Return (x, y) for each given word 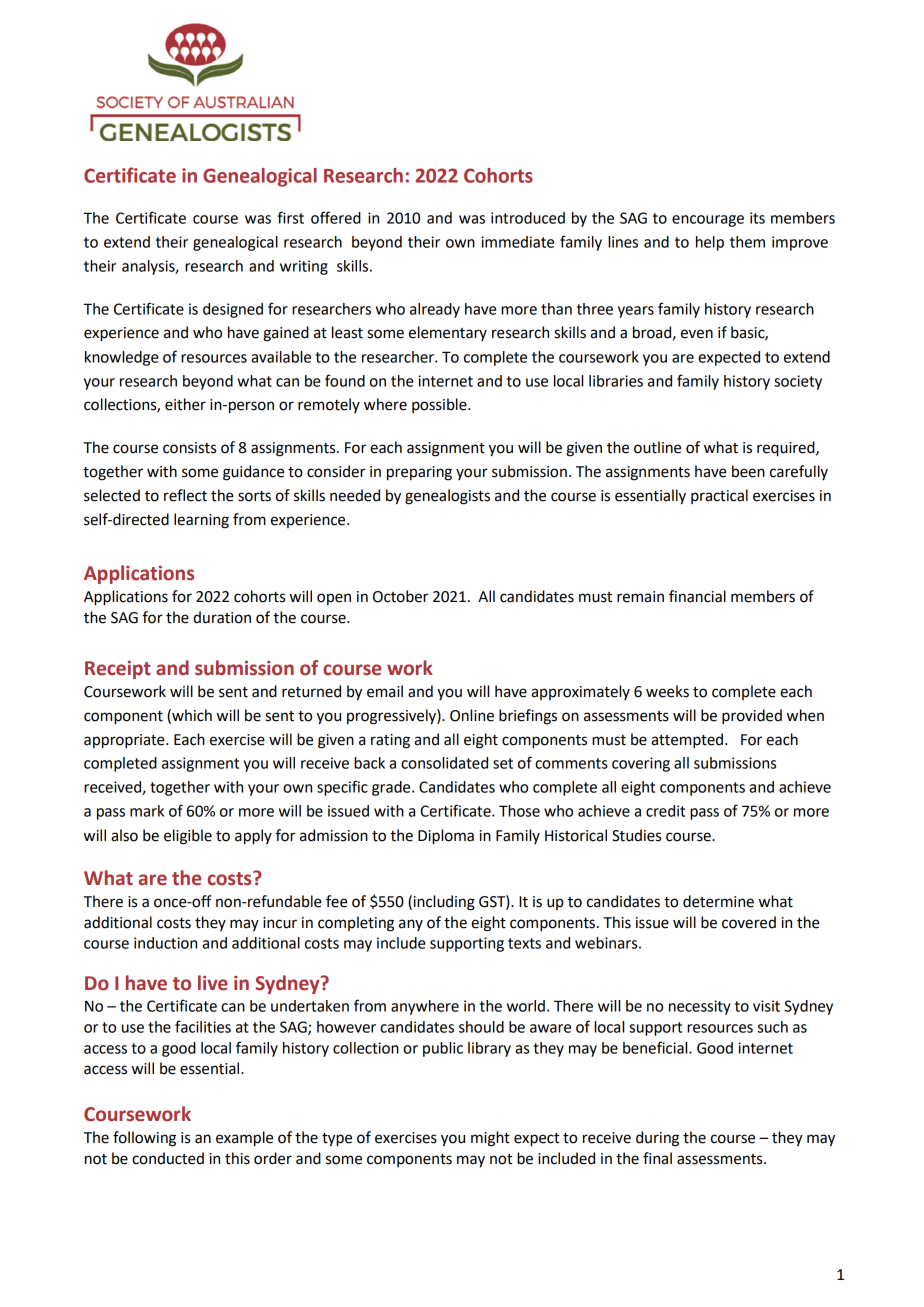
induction (165, 943)
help (710, 243)
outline (657, 447)
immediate (517, 242)
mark (147, 811)
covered (749, 922)
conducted (168, 1158)
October (400, 596)
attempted (688, 741)
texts (524, 943)
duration (222, 617)
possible (440, 405)
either (185, 404)
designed (233, 310)
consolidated (444, 763)
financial (697, 596)
